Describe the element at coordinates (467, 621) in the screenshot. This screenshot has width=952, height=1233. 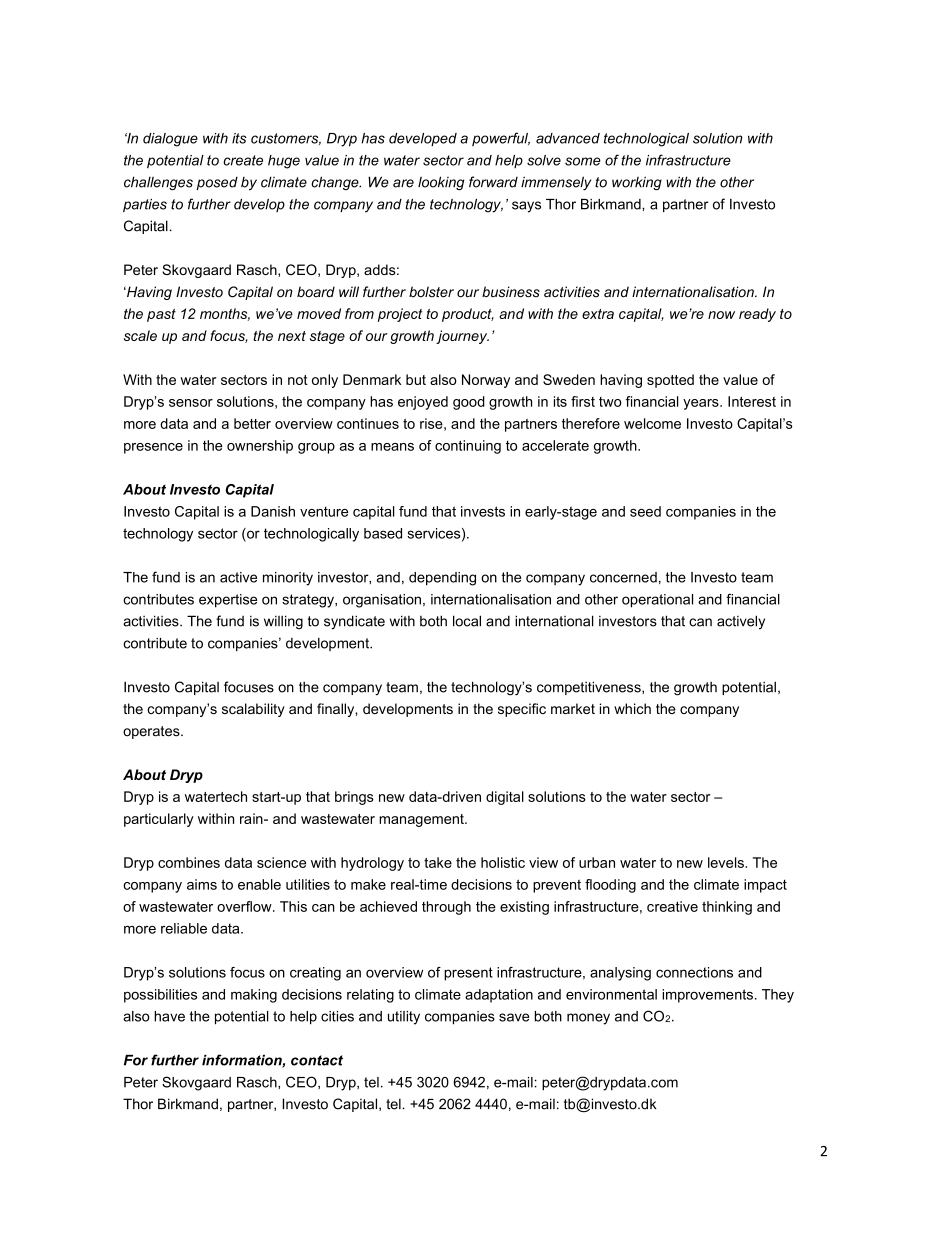
I see `local` at that location.
